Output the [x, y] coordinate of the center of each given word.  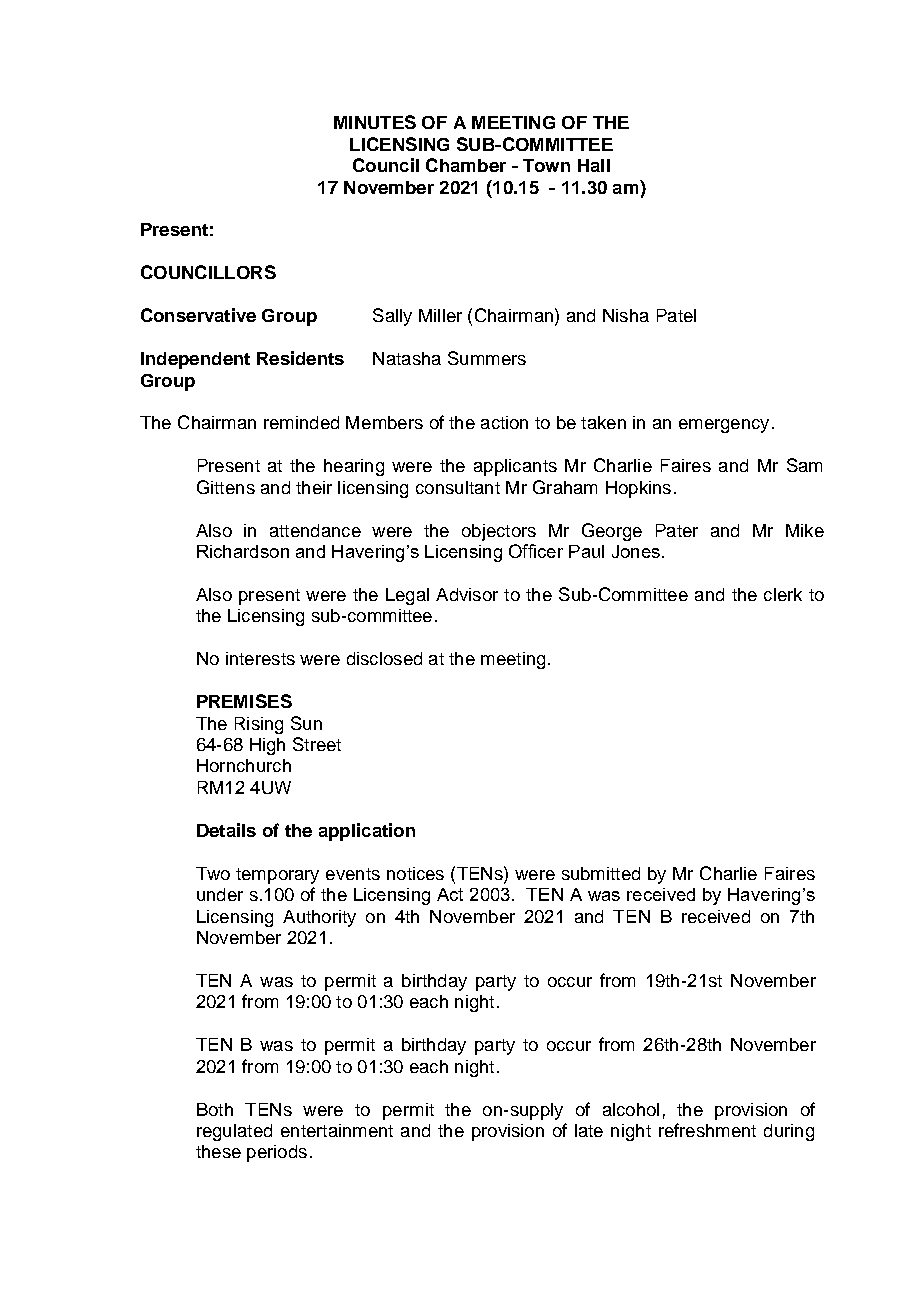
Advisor [467, 594]
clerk [783, 594]
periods [277, 1153]
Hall [594, 165]
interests [260, 658]
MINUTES [375, 122]
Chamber [466, 165]
